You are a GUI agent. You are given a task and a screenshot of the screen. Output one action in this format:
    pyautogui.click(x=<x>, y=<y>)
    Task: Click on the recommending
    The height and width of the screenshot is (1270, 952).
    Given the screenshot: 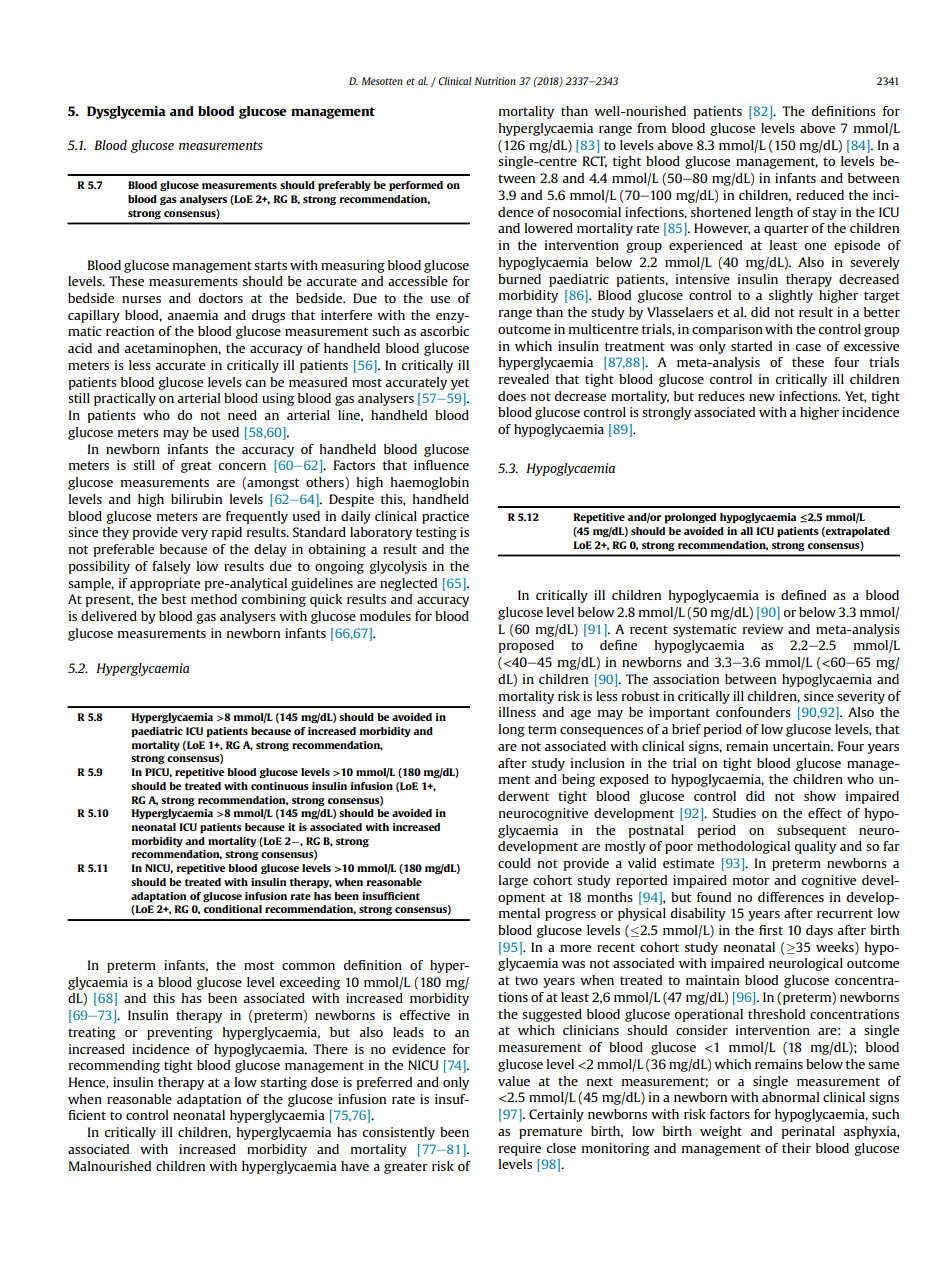 What is the action you would take?
    pyautogui.click(x=114, y=1066)
